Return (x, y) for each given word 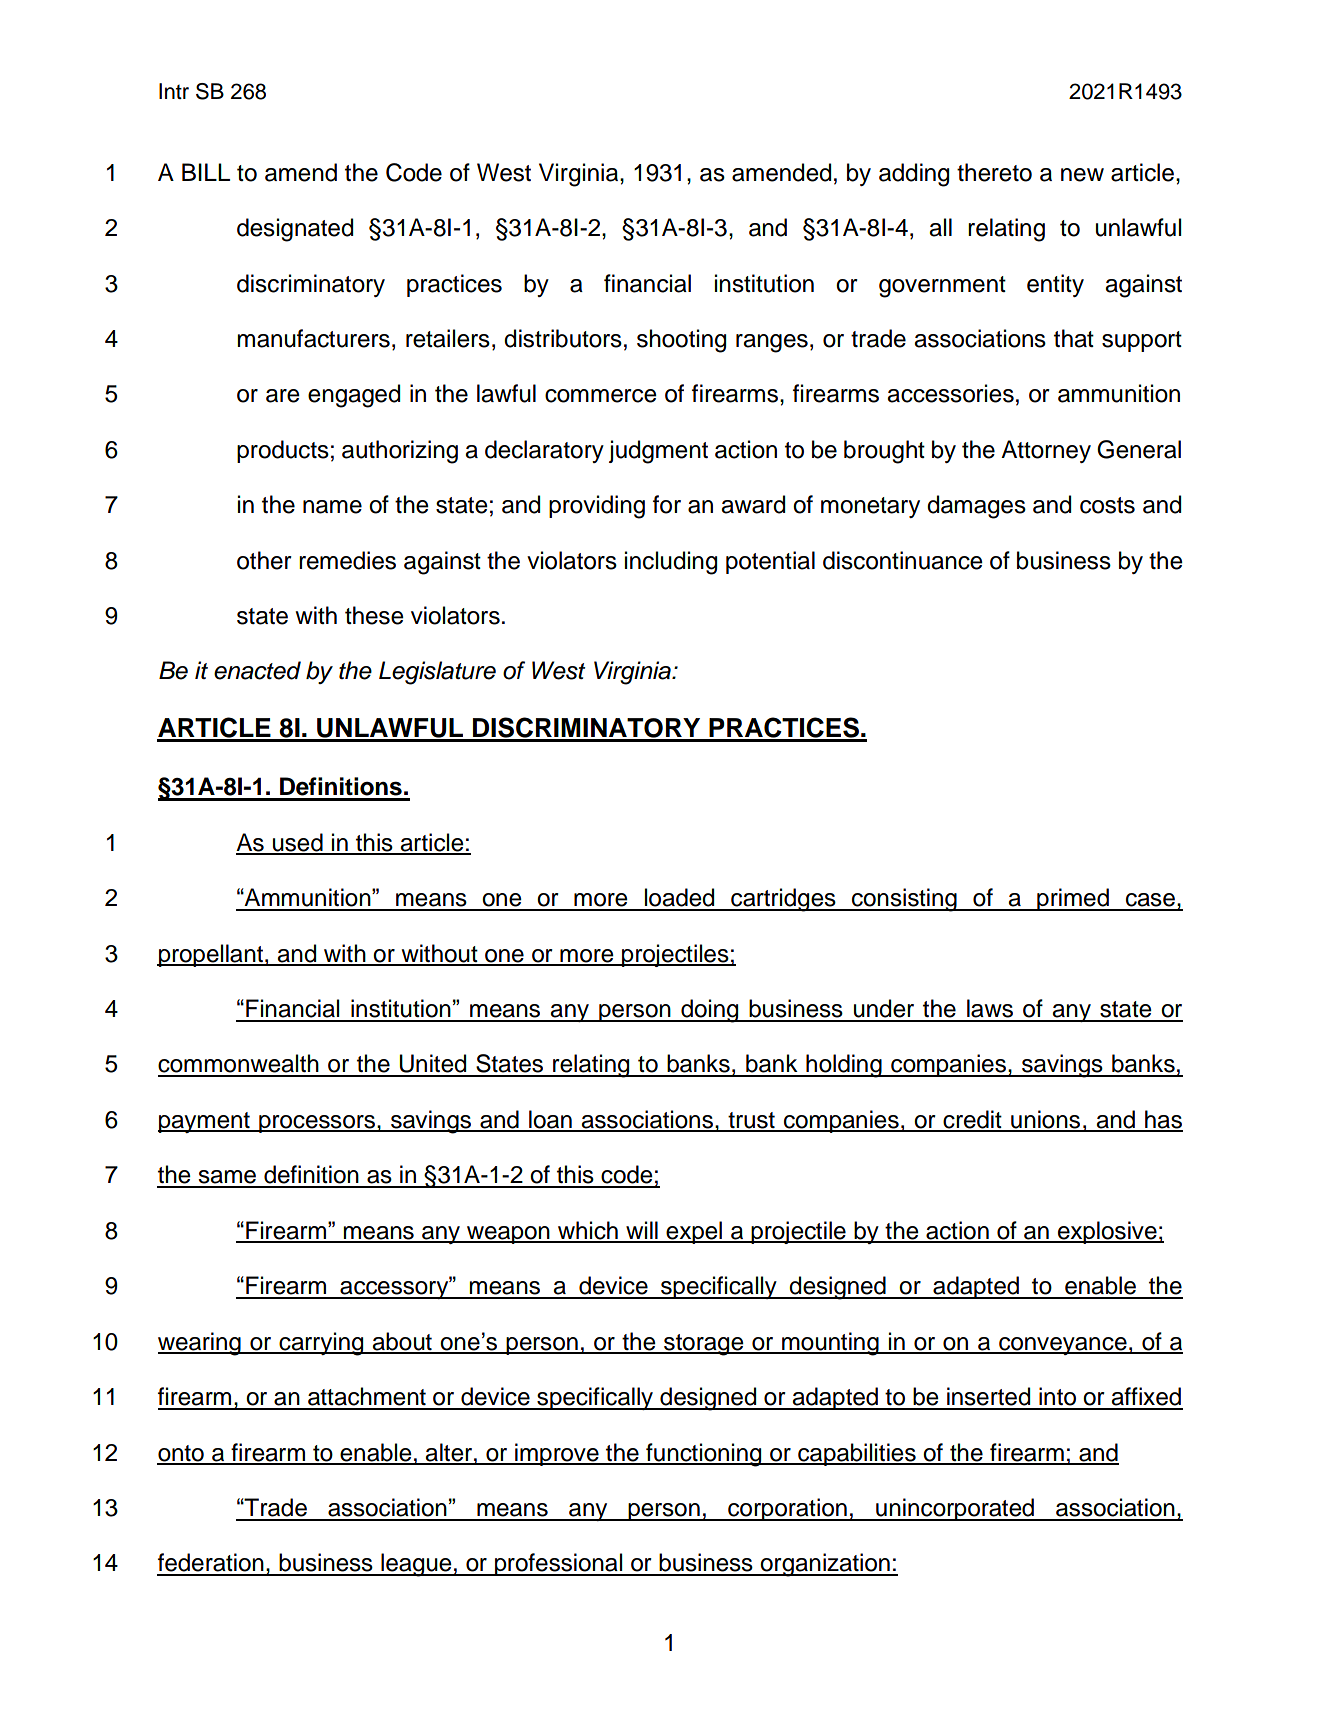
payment (205, 1122)
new (1082, 175)
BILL (206, 172)
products (283, 451)
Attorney (1046, 451)
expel (694, 1232)
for (667, 504)
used (298, 843)
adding (914, 175)
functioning (704, 1455)
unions (1045, 1120)
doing (710, 1011)
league (416, 1565)
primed (1073, 899)
